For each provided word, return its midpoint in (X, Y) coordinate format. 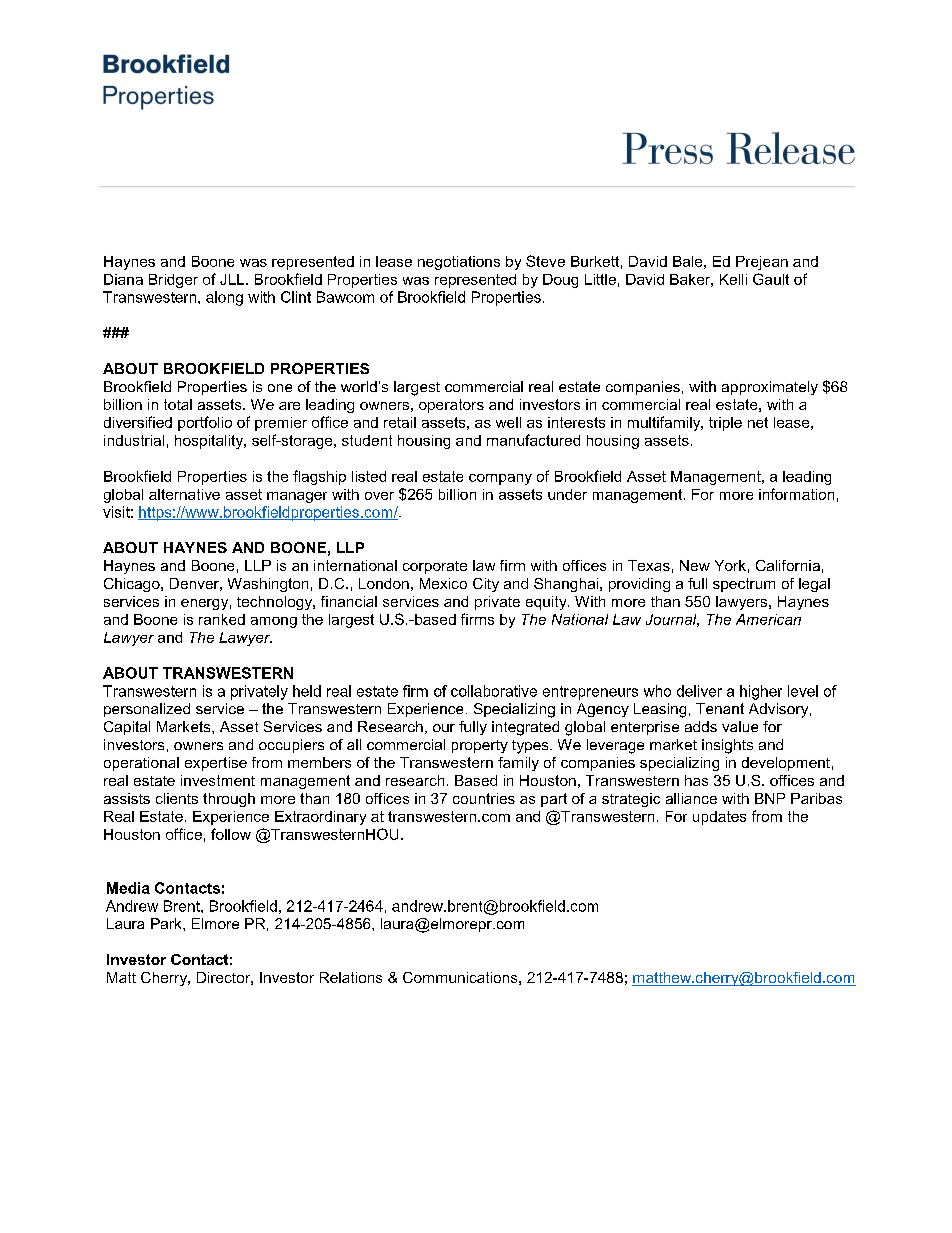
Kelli (733, 279)
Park (167, 923)
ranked (222, 619)
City (486, 585)
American (768, 619)
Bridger (173, 281)
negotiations (459, 263)
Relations (351, 977)
